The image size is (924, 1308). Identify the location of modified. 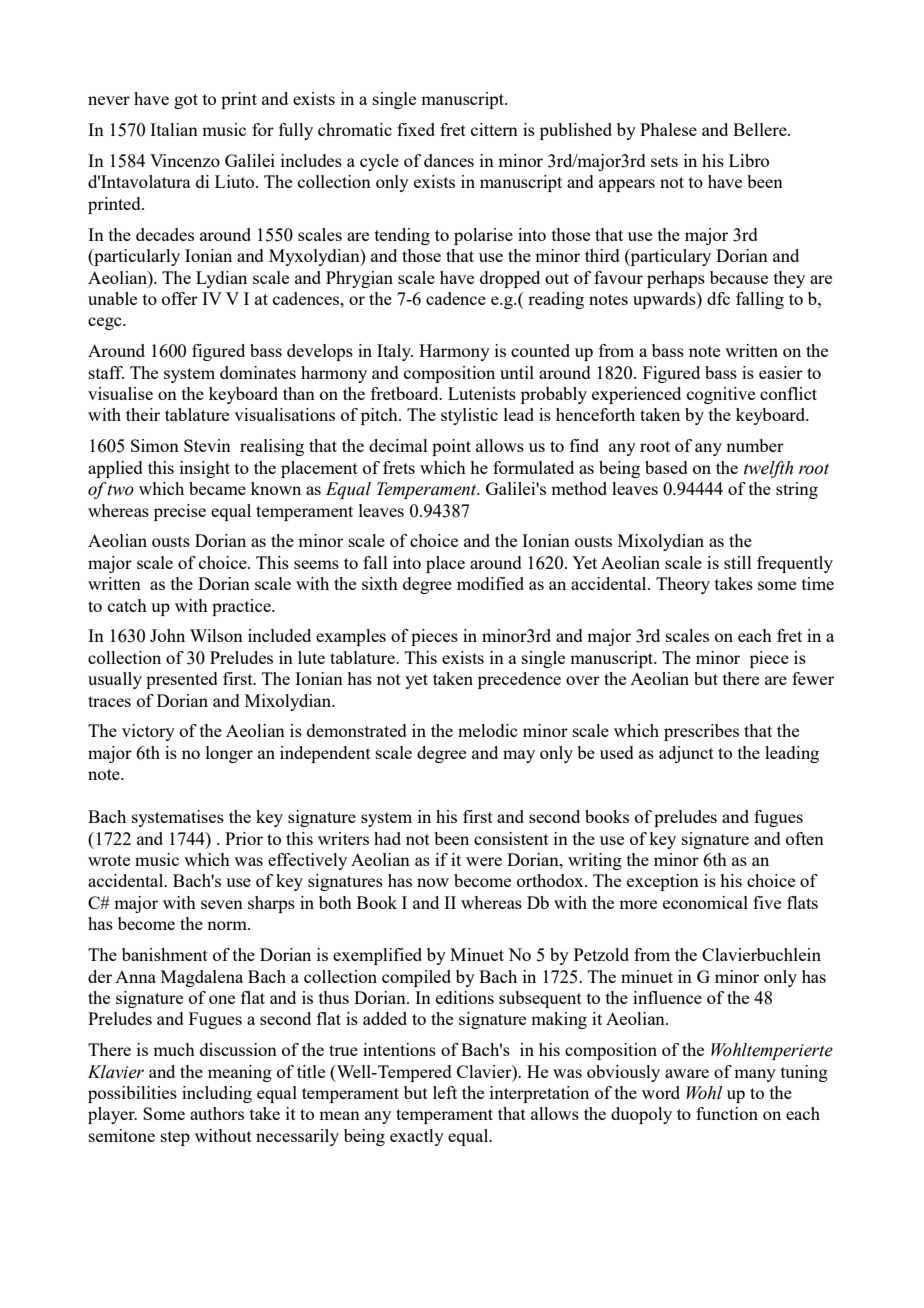
(490, 583).
